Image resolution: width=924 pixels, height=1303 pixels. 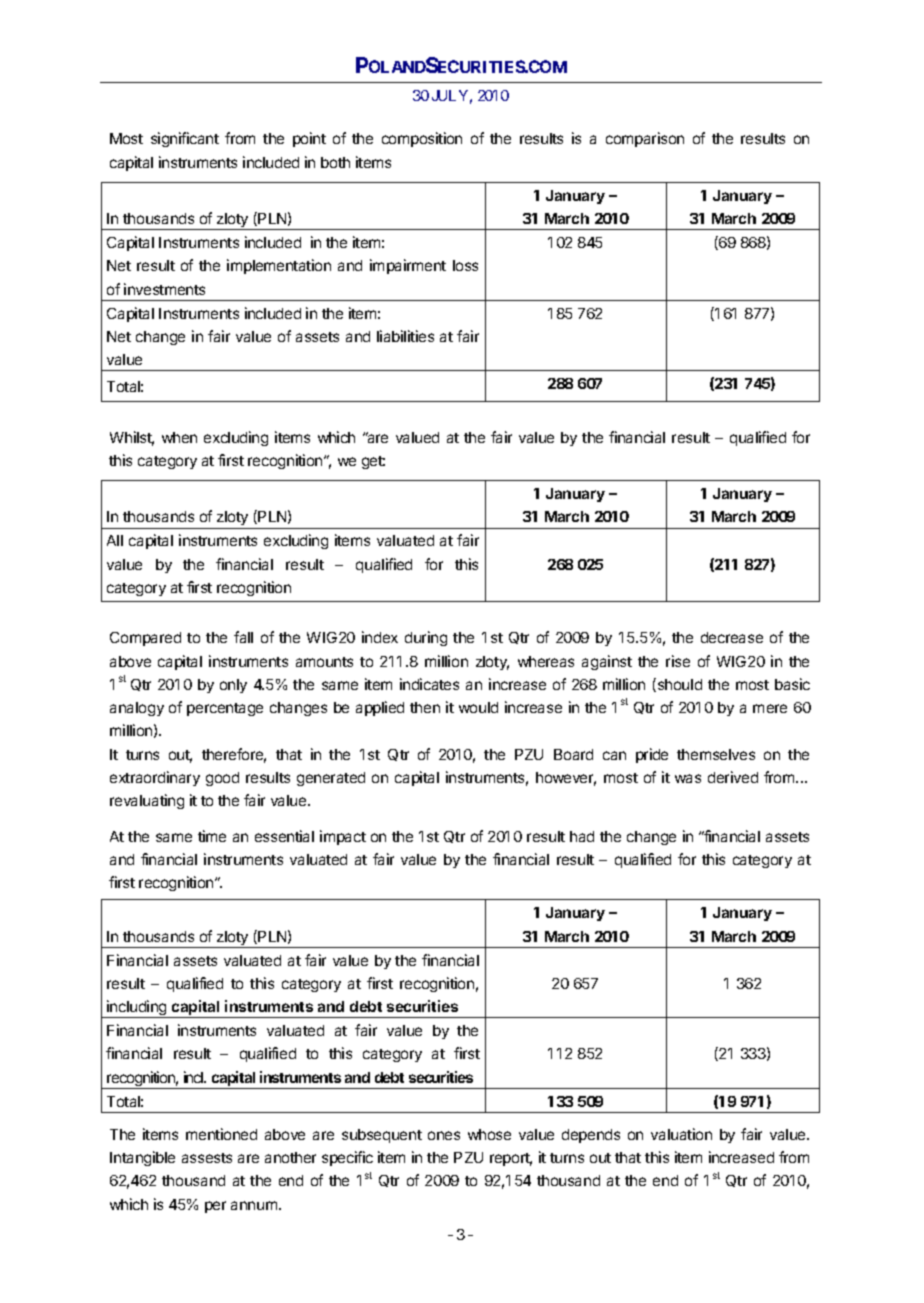 I want to click on time, so click(x=212, y=836).
